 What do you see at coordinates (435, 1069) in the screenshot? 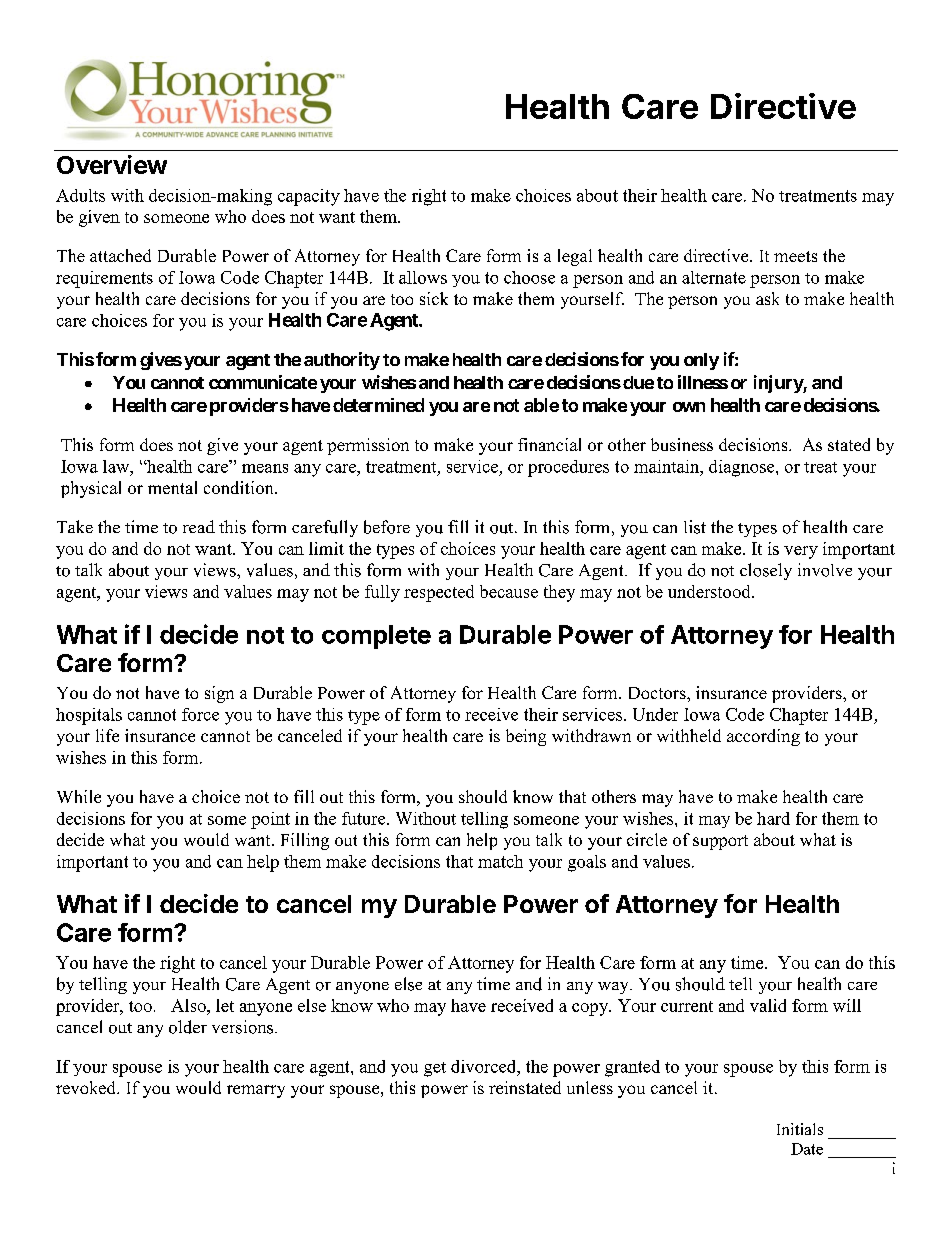
I see `get` at bounding box center [435, 1069].
